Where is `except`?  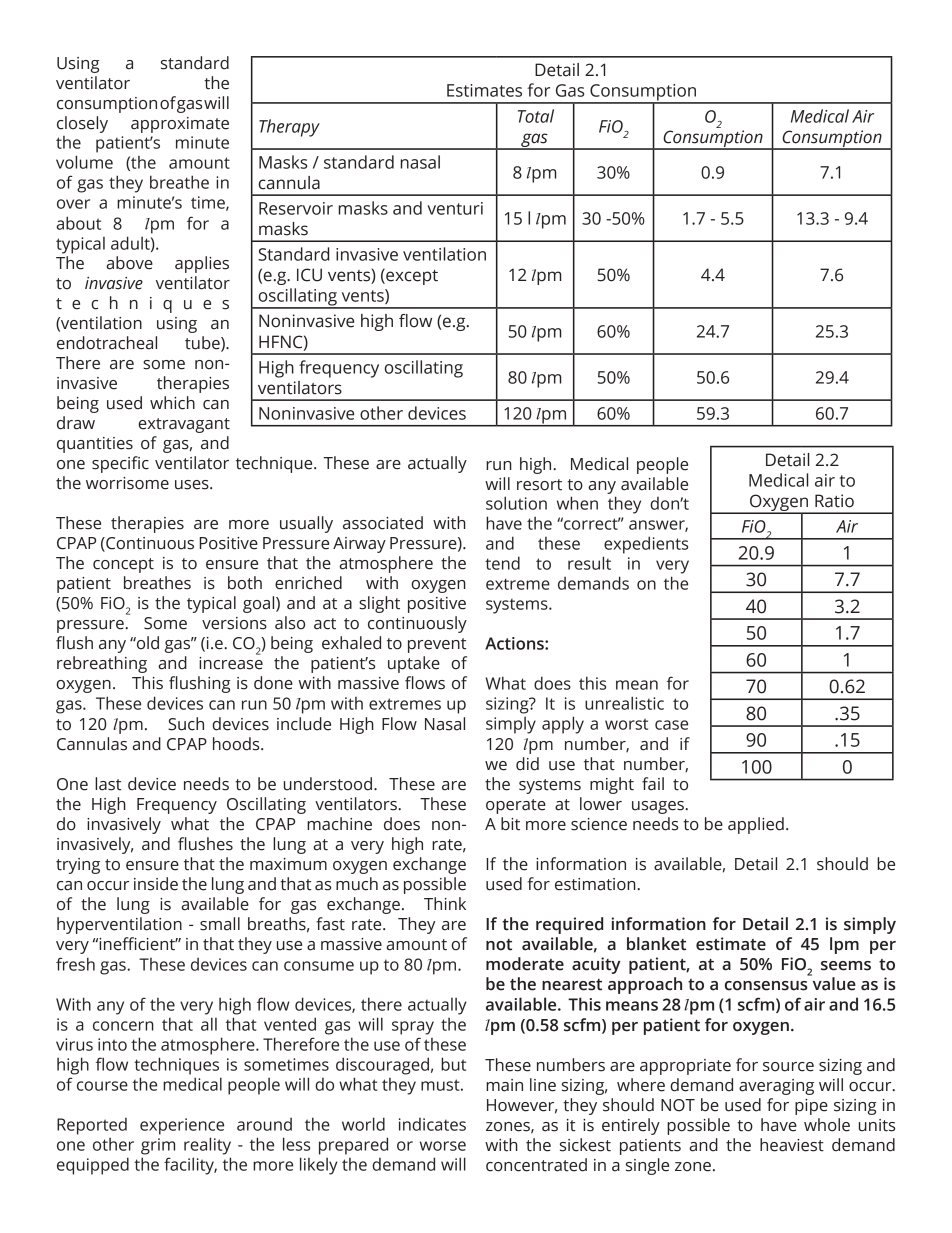 except is located at coordinates (411, 276).
